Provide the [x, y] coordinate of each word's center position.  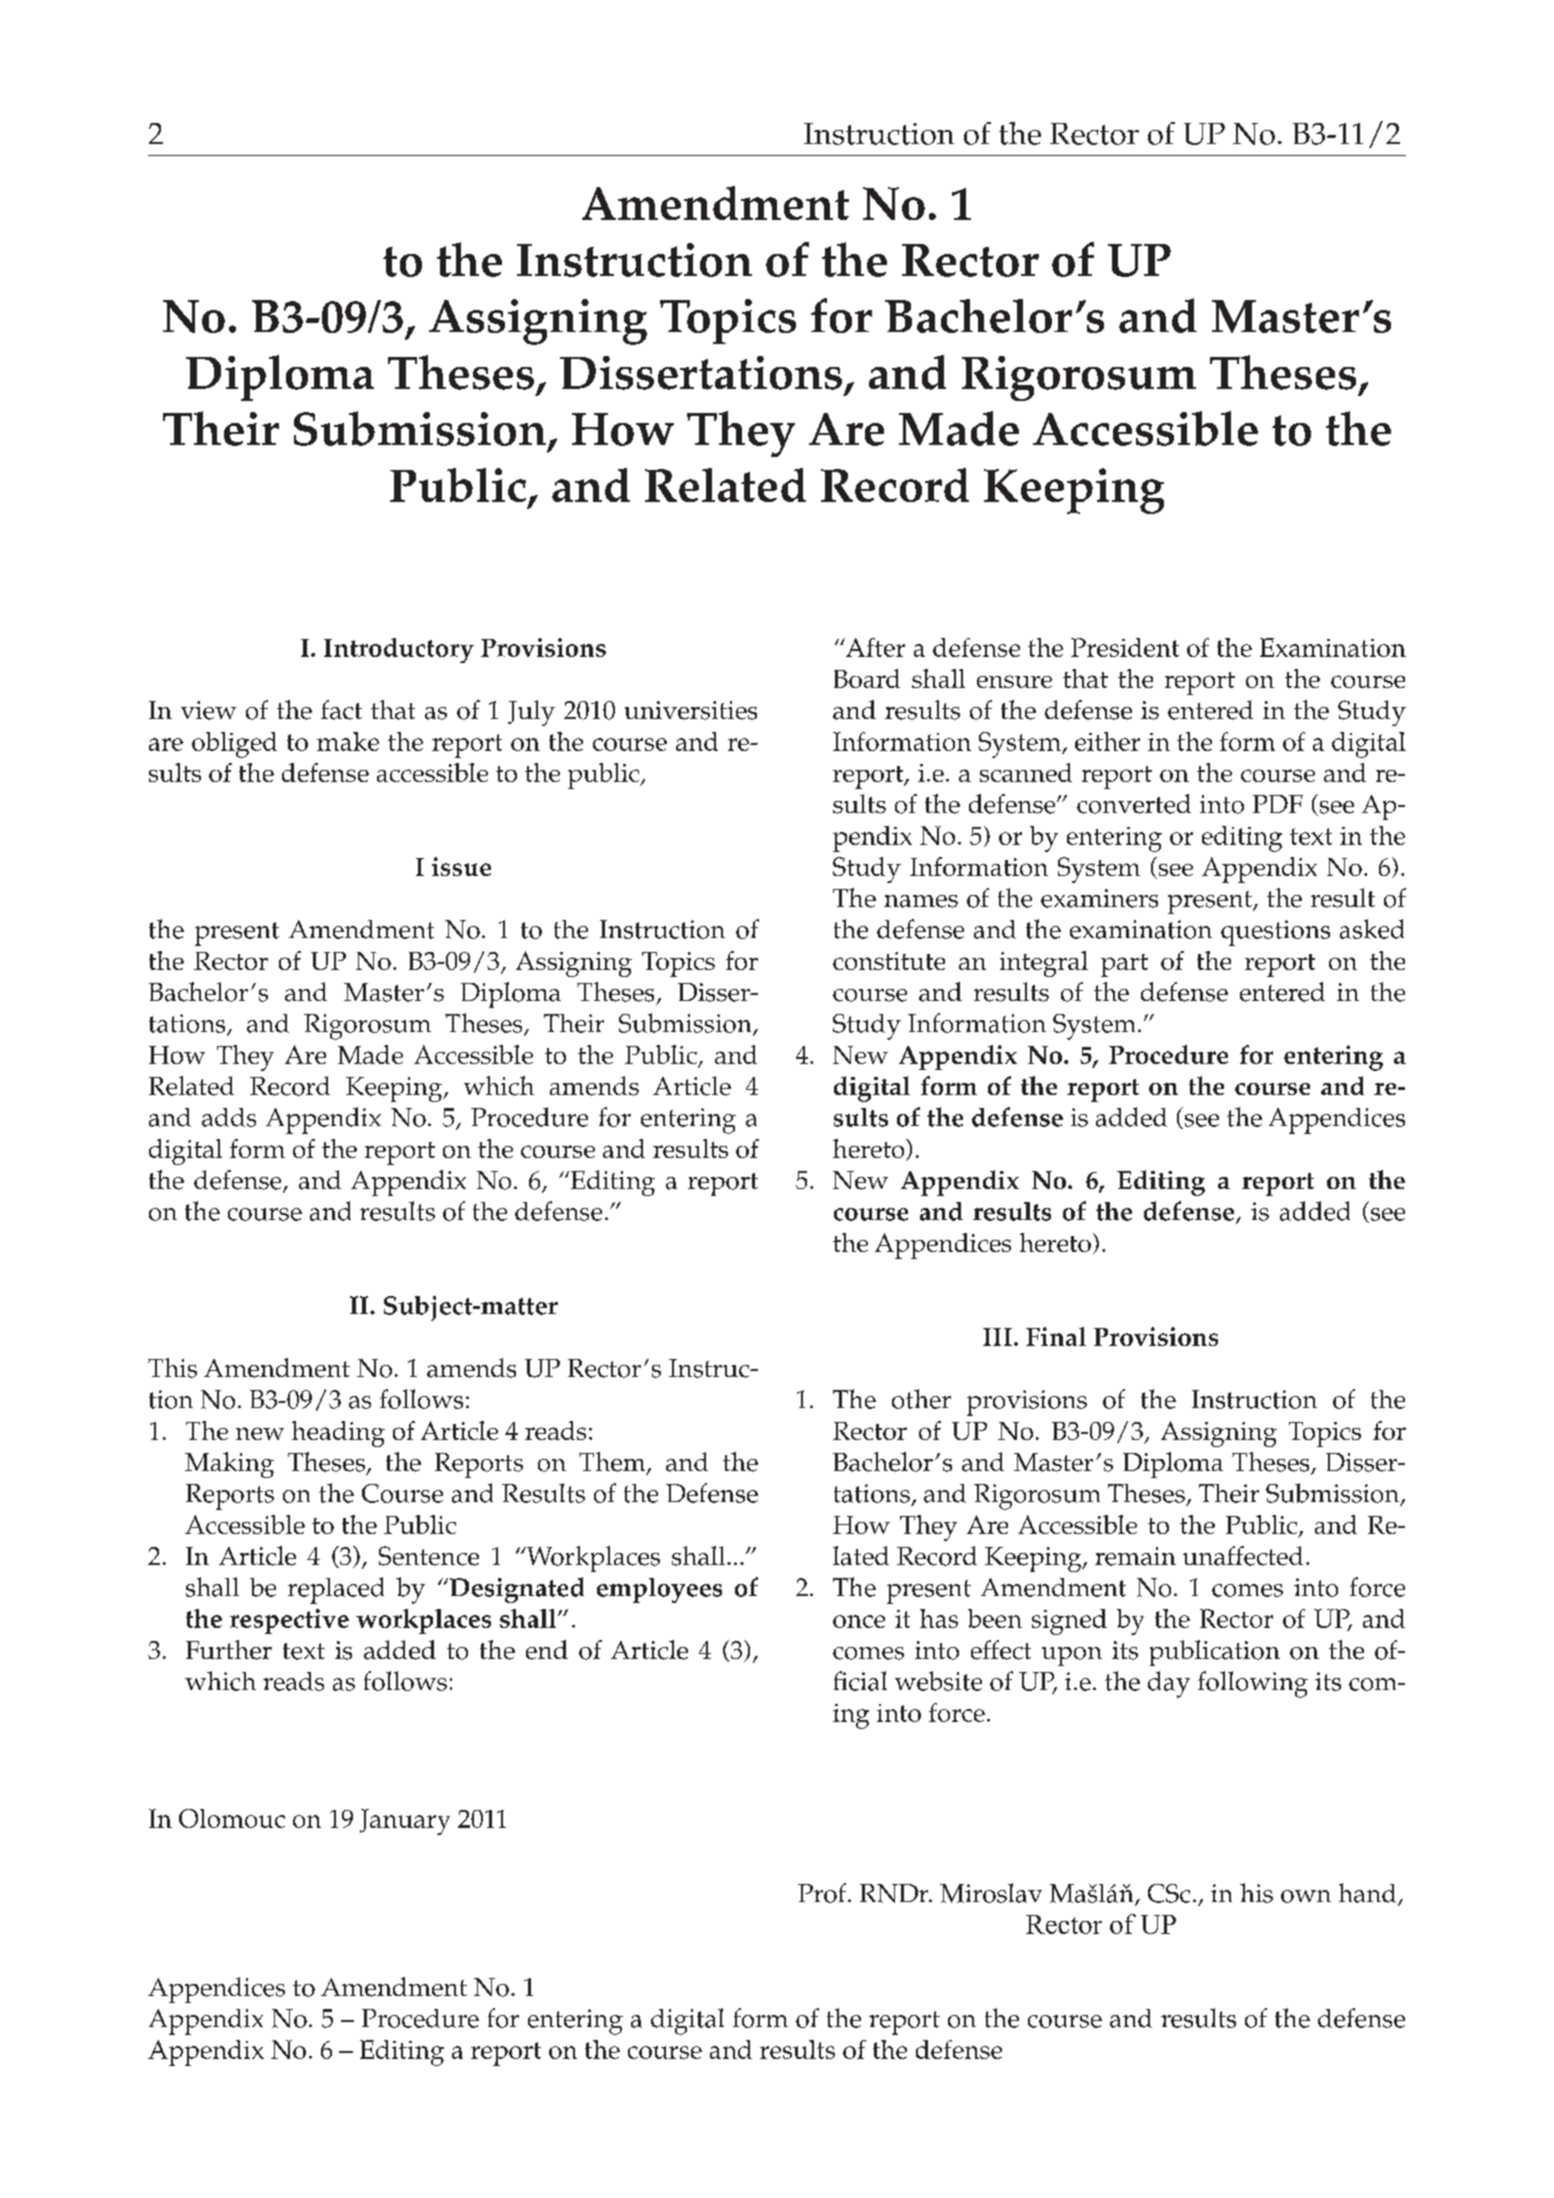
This [172, 1368]
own [1306, 1896]
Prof [823, 1893]
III [997, 1337]
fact [341, 710]
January [405, 1822]
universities [691, 710]
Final [1056, 1336]
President [1125, 647]
